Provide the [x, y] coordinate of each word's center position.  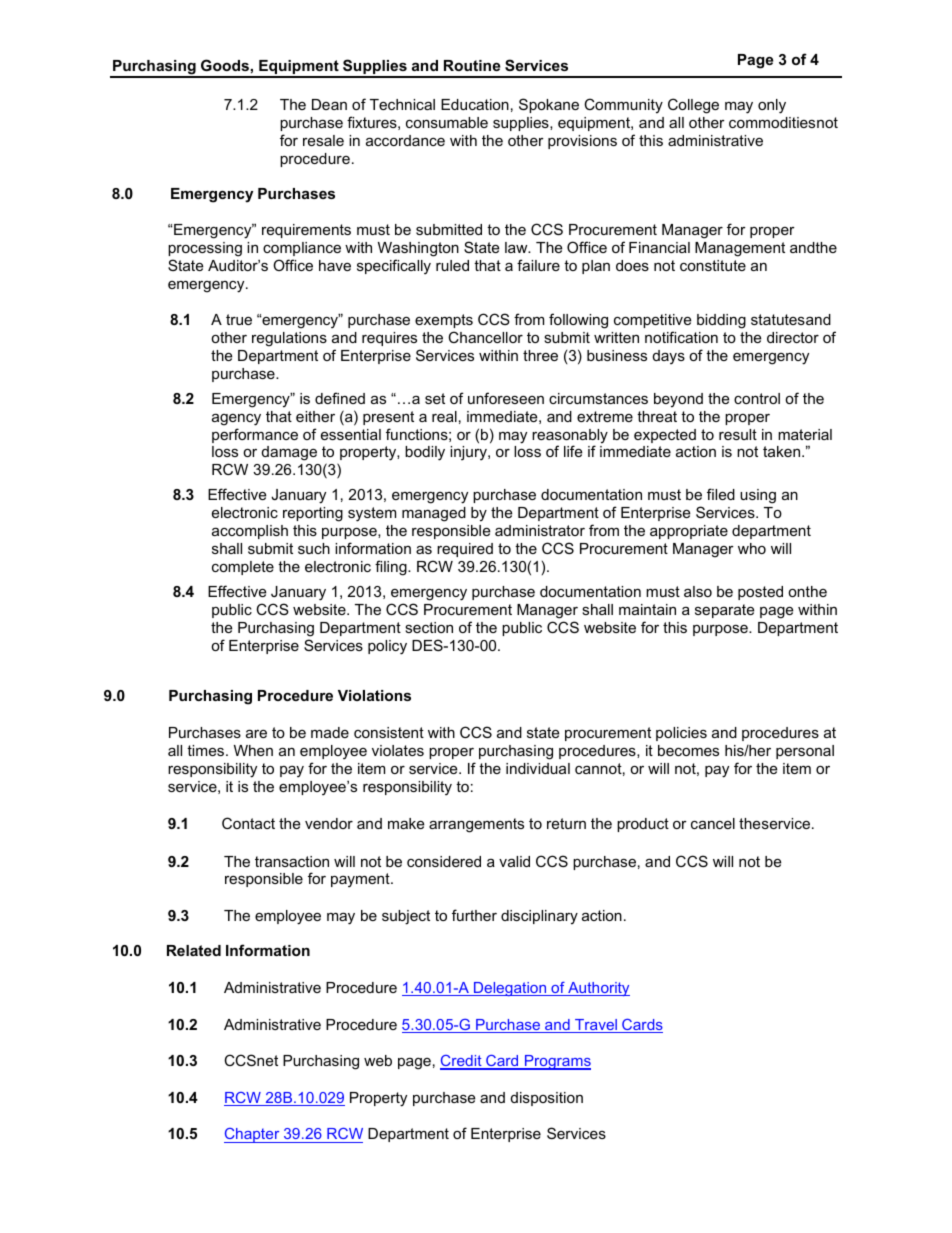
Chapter [253, 1135]
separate [724, 611]
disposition [547, 1099]
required [465, 550]
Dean [329, 104]
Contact [248, 823]
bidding [721, 321]
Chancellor [485, 337]
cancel [713, 823]
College [693, 106]
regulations [289, 339]
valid [514, 861]
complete [243, 568]
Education [475, 104]
